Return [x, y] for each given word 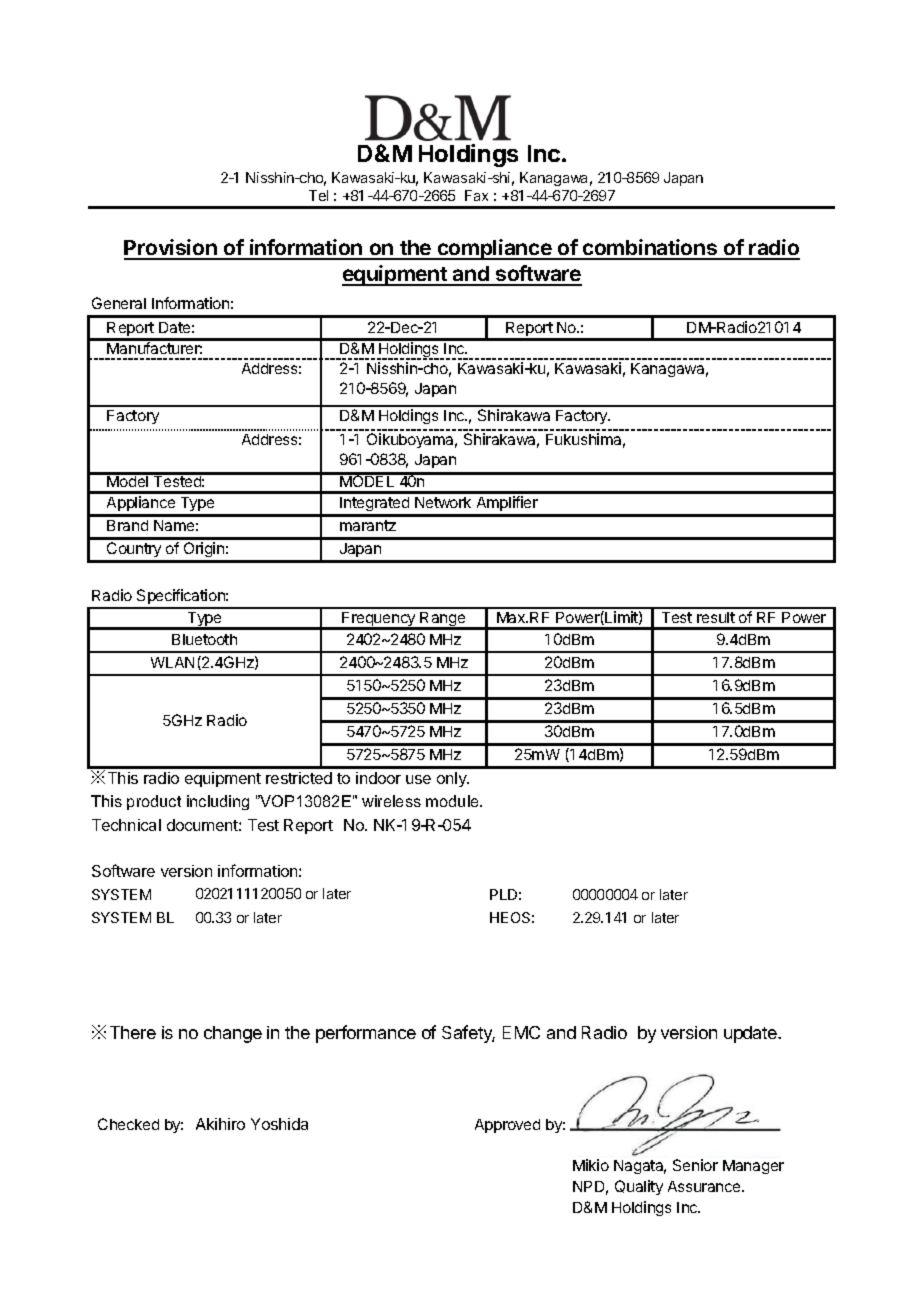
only [453, 779]
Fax [476, 195]
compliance [495, 249]
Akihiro [220, 1124]
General [119, 303]
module [454, 801]
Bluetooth [204, 639]
